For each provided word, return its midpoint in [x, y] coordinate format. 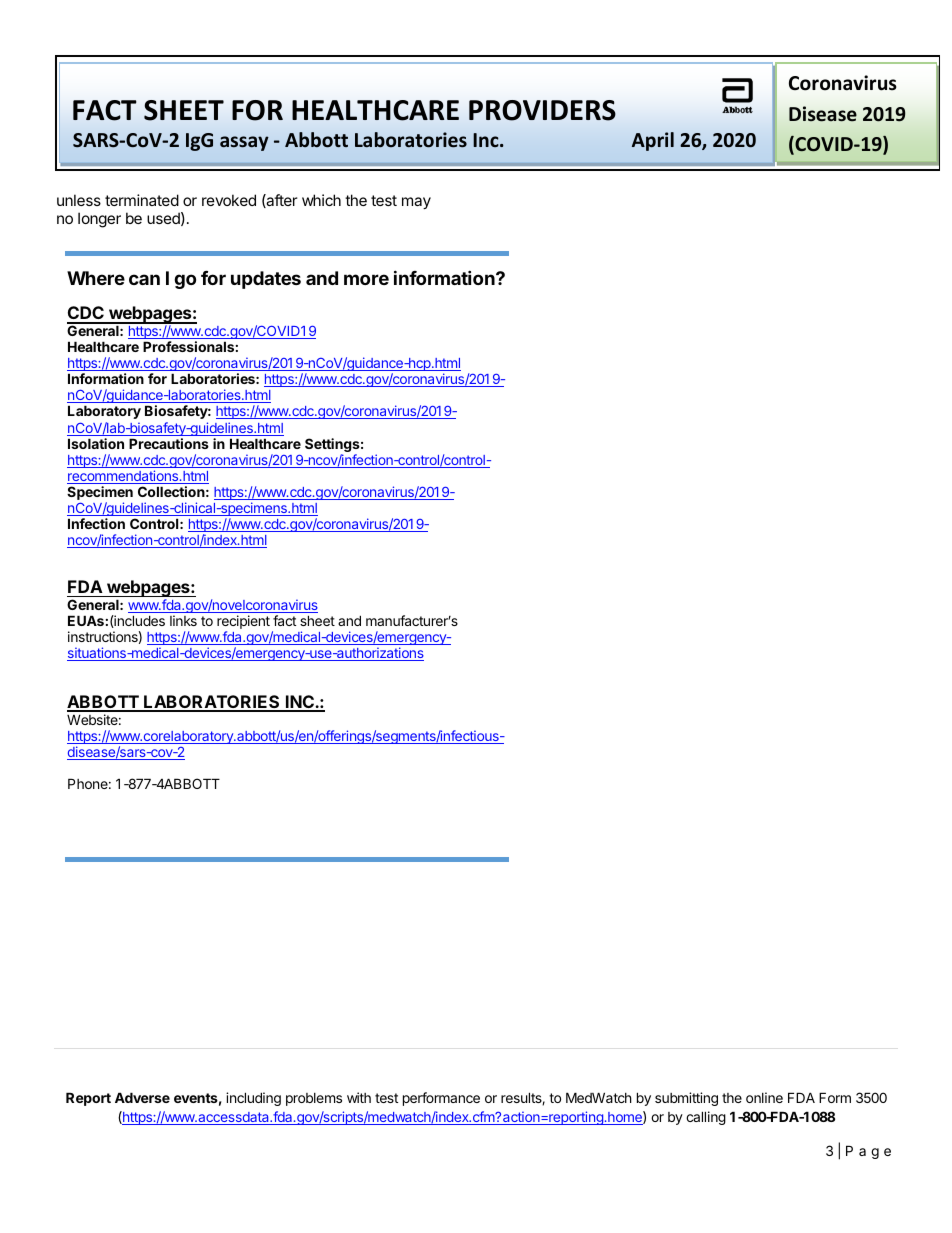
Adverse [142, 1097]
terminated [142, 200]
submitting [686, 1099]
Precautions [169, 443]
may [416, 203]
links [183, 620]
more [366, 279]
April [653, 141]
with [359, 1097]
